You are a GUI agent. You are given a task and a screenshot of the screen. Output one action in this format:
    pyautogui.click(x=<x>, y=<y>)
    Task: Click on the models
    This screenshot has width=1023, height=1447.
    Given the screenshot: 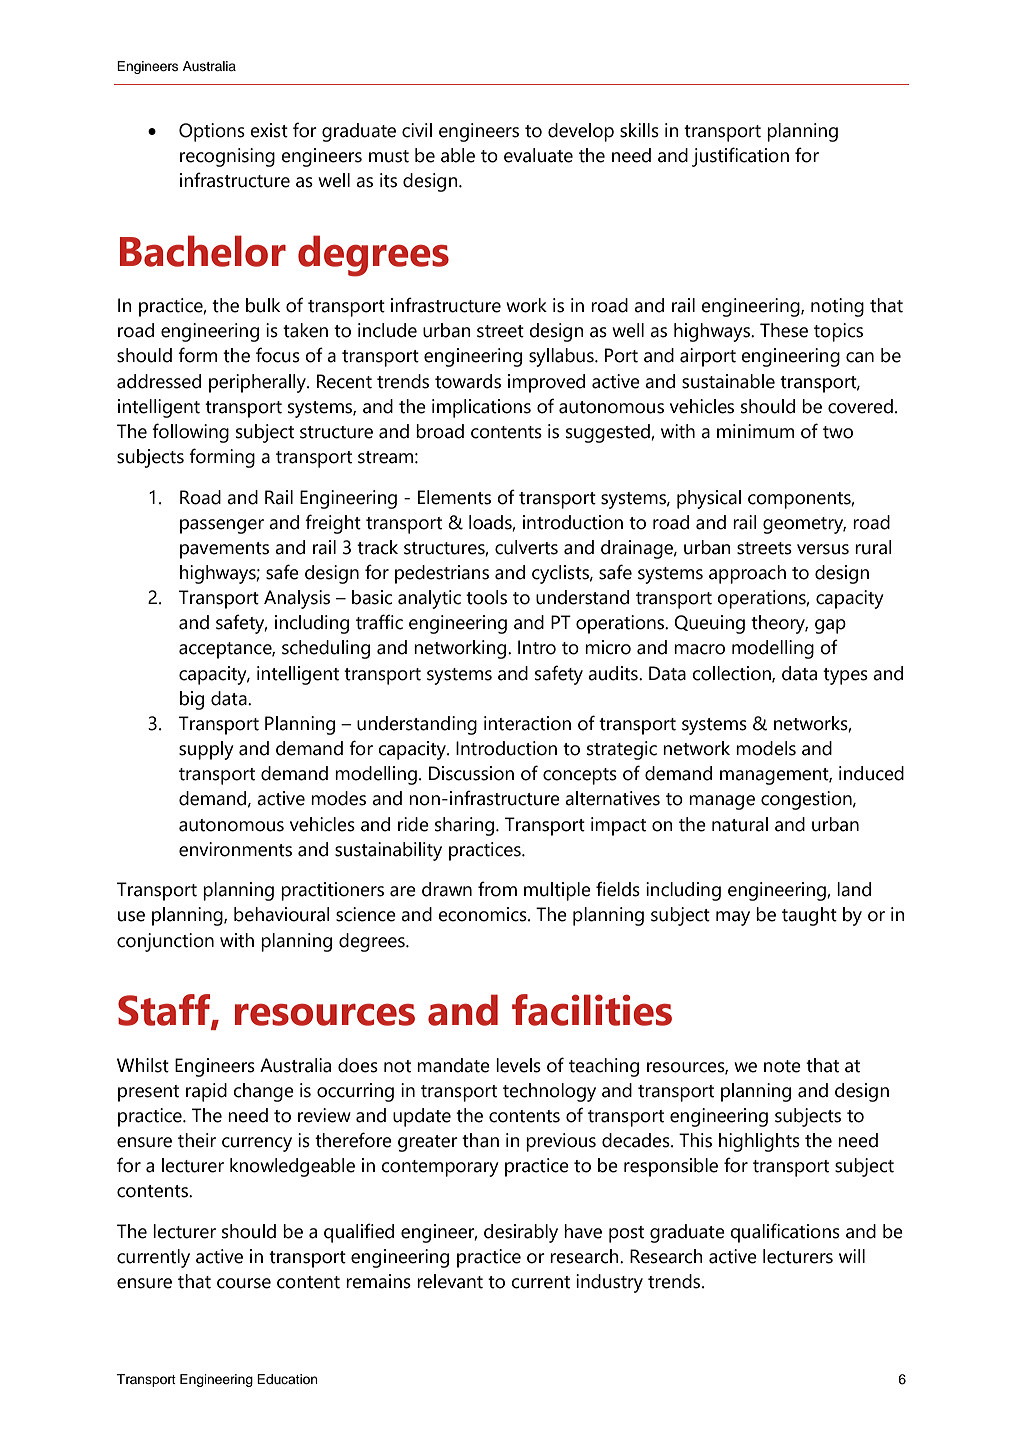 What is the action you would take?
    pyautogui.click(x=766, y=748)
